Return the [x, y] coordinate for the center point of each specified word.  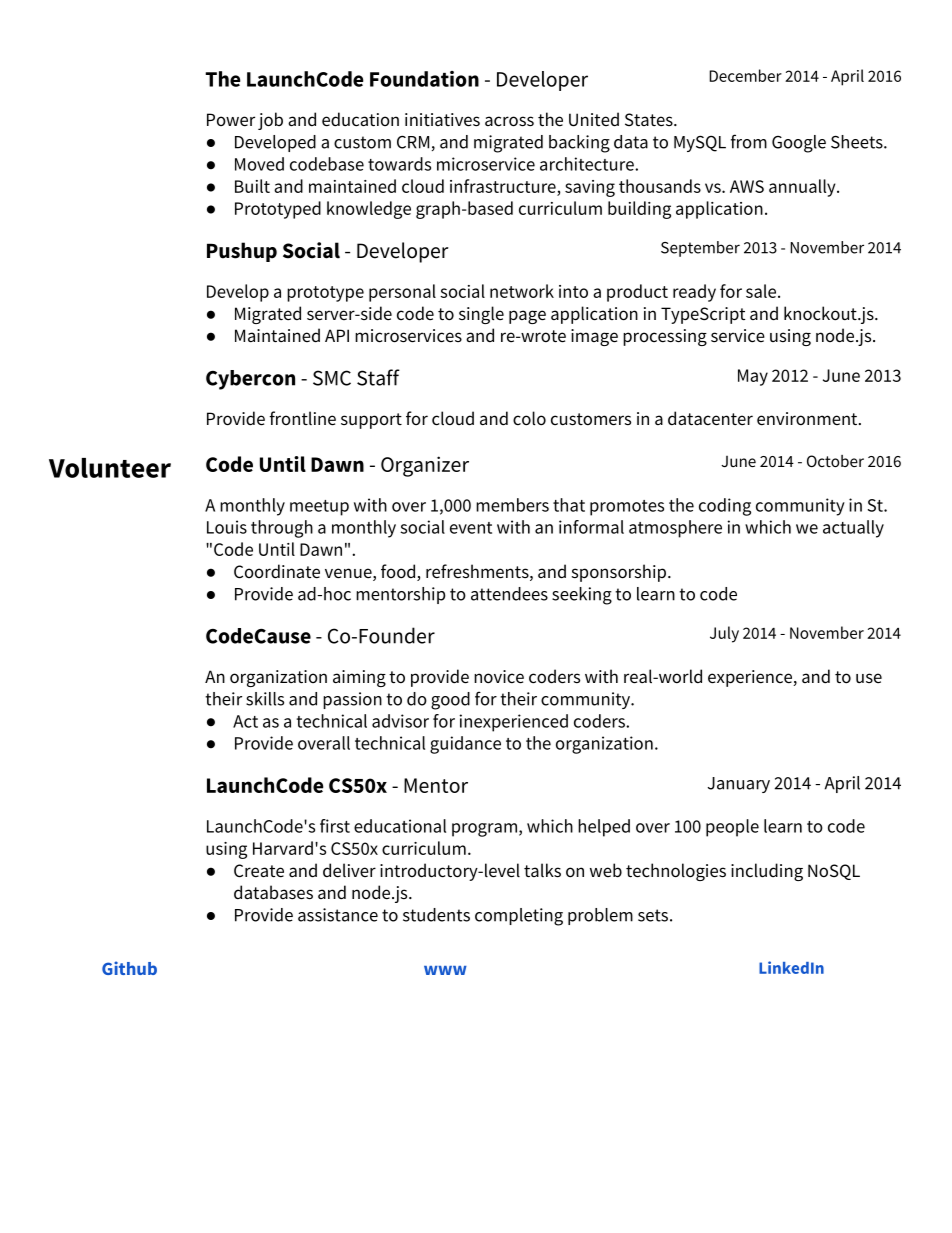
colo [529, 418]
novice [499, 677]
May [753, 377]
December [745, 75]
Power [231, 120]
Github [129, 968]
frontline [303, 418]
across [509, 121]
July [724, 634]
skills [265, 699]
